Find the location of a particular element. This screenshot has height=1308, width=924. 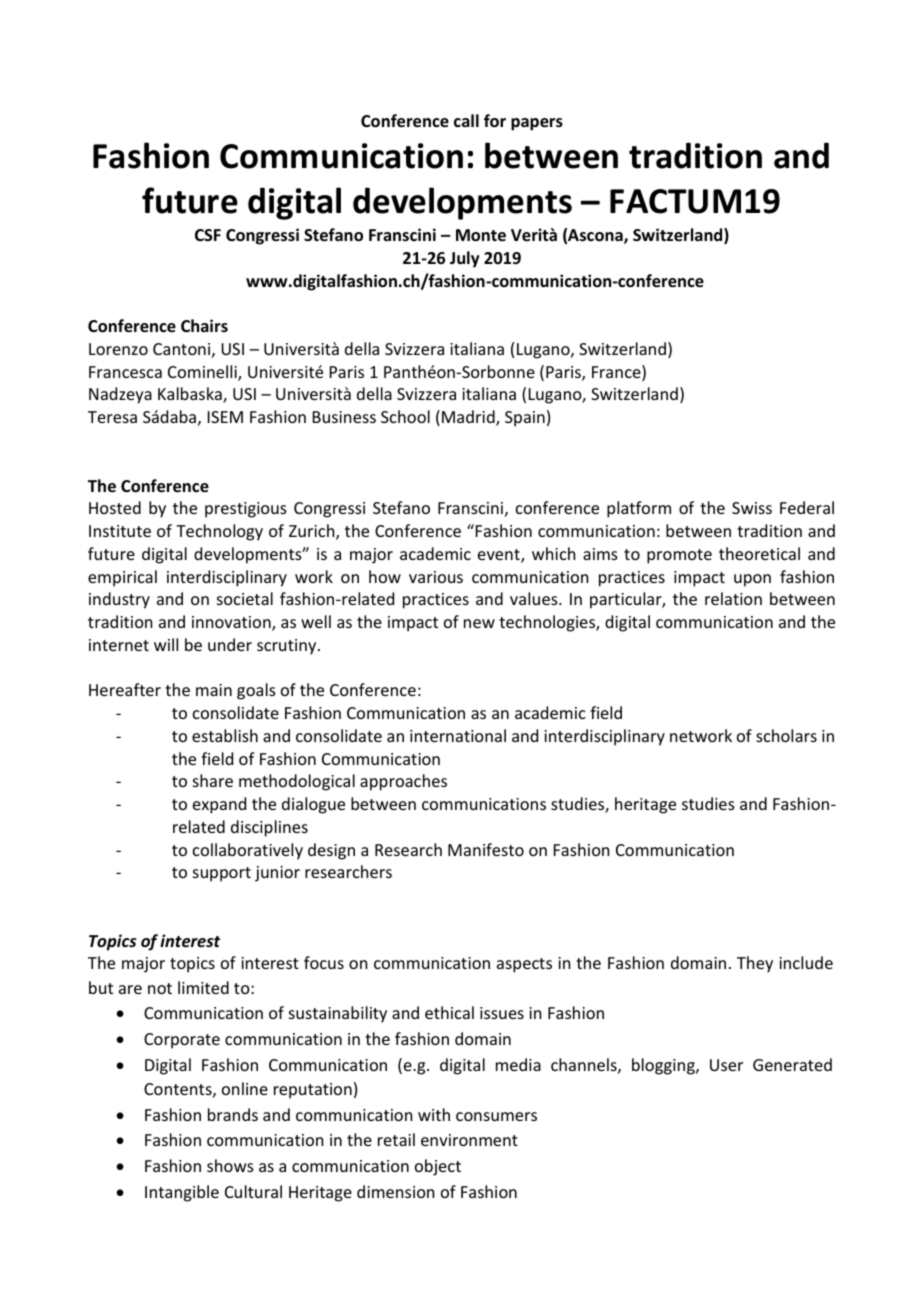

call is located at coordinates (466, 120).
